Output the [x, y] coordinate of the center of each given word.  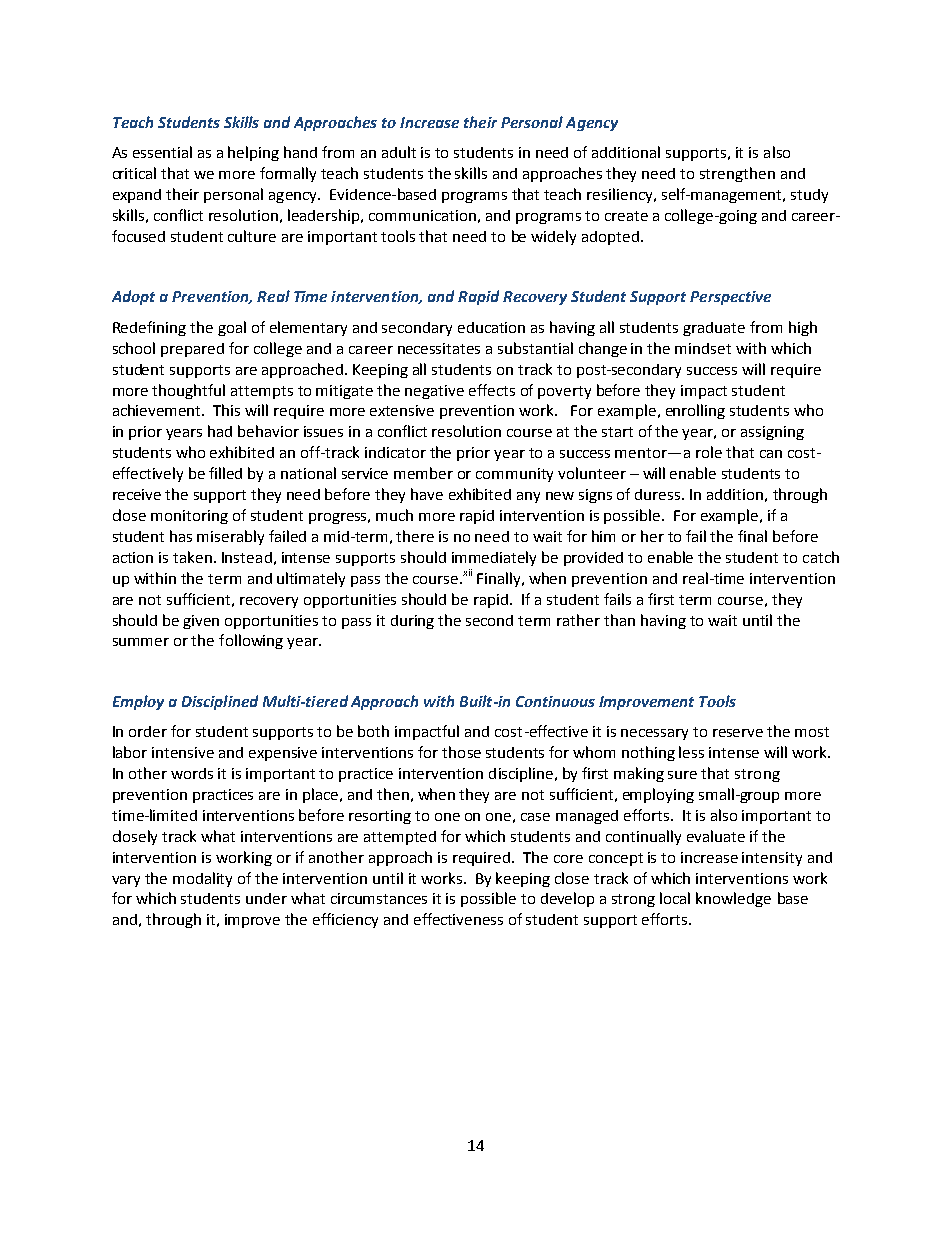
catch [821, 557]
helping [253, 153]
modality [202, 879]
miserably [230, 537]
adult [399, 152]
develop [567, 899]
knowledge [733, 899]
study [809, 196]
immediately [494, 558]
